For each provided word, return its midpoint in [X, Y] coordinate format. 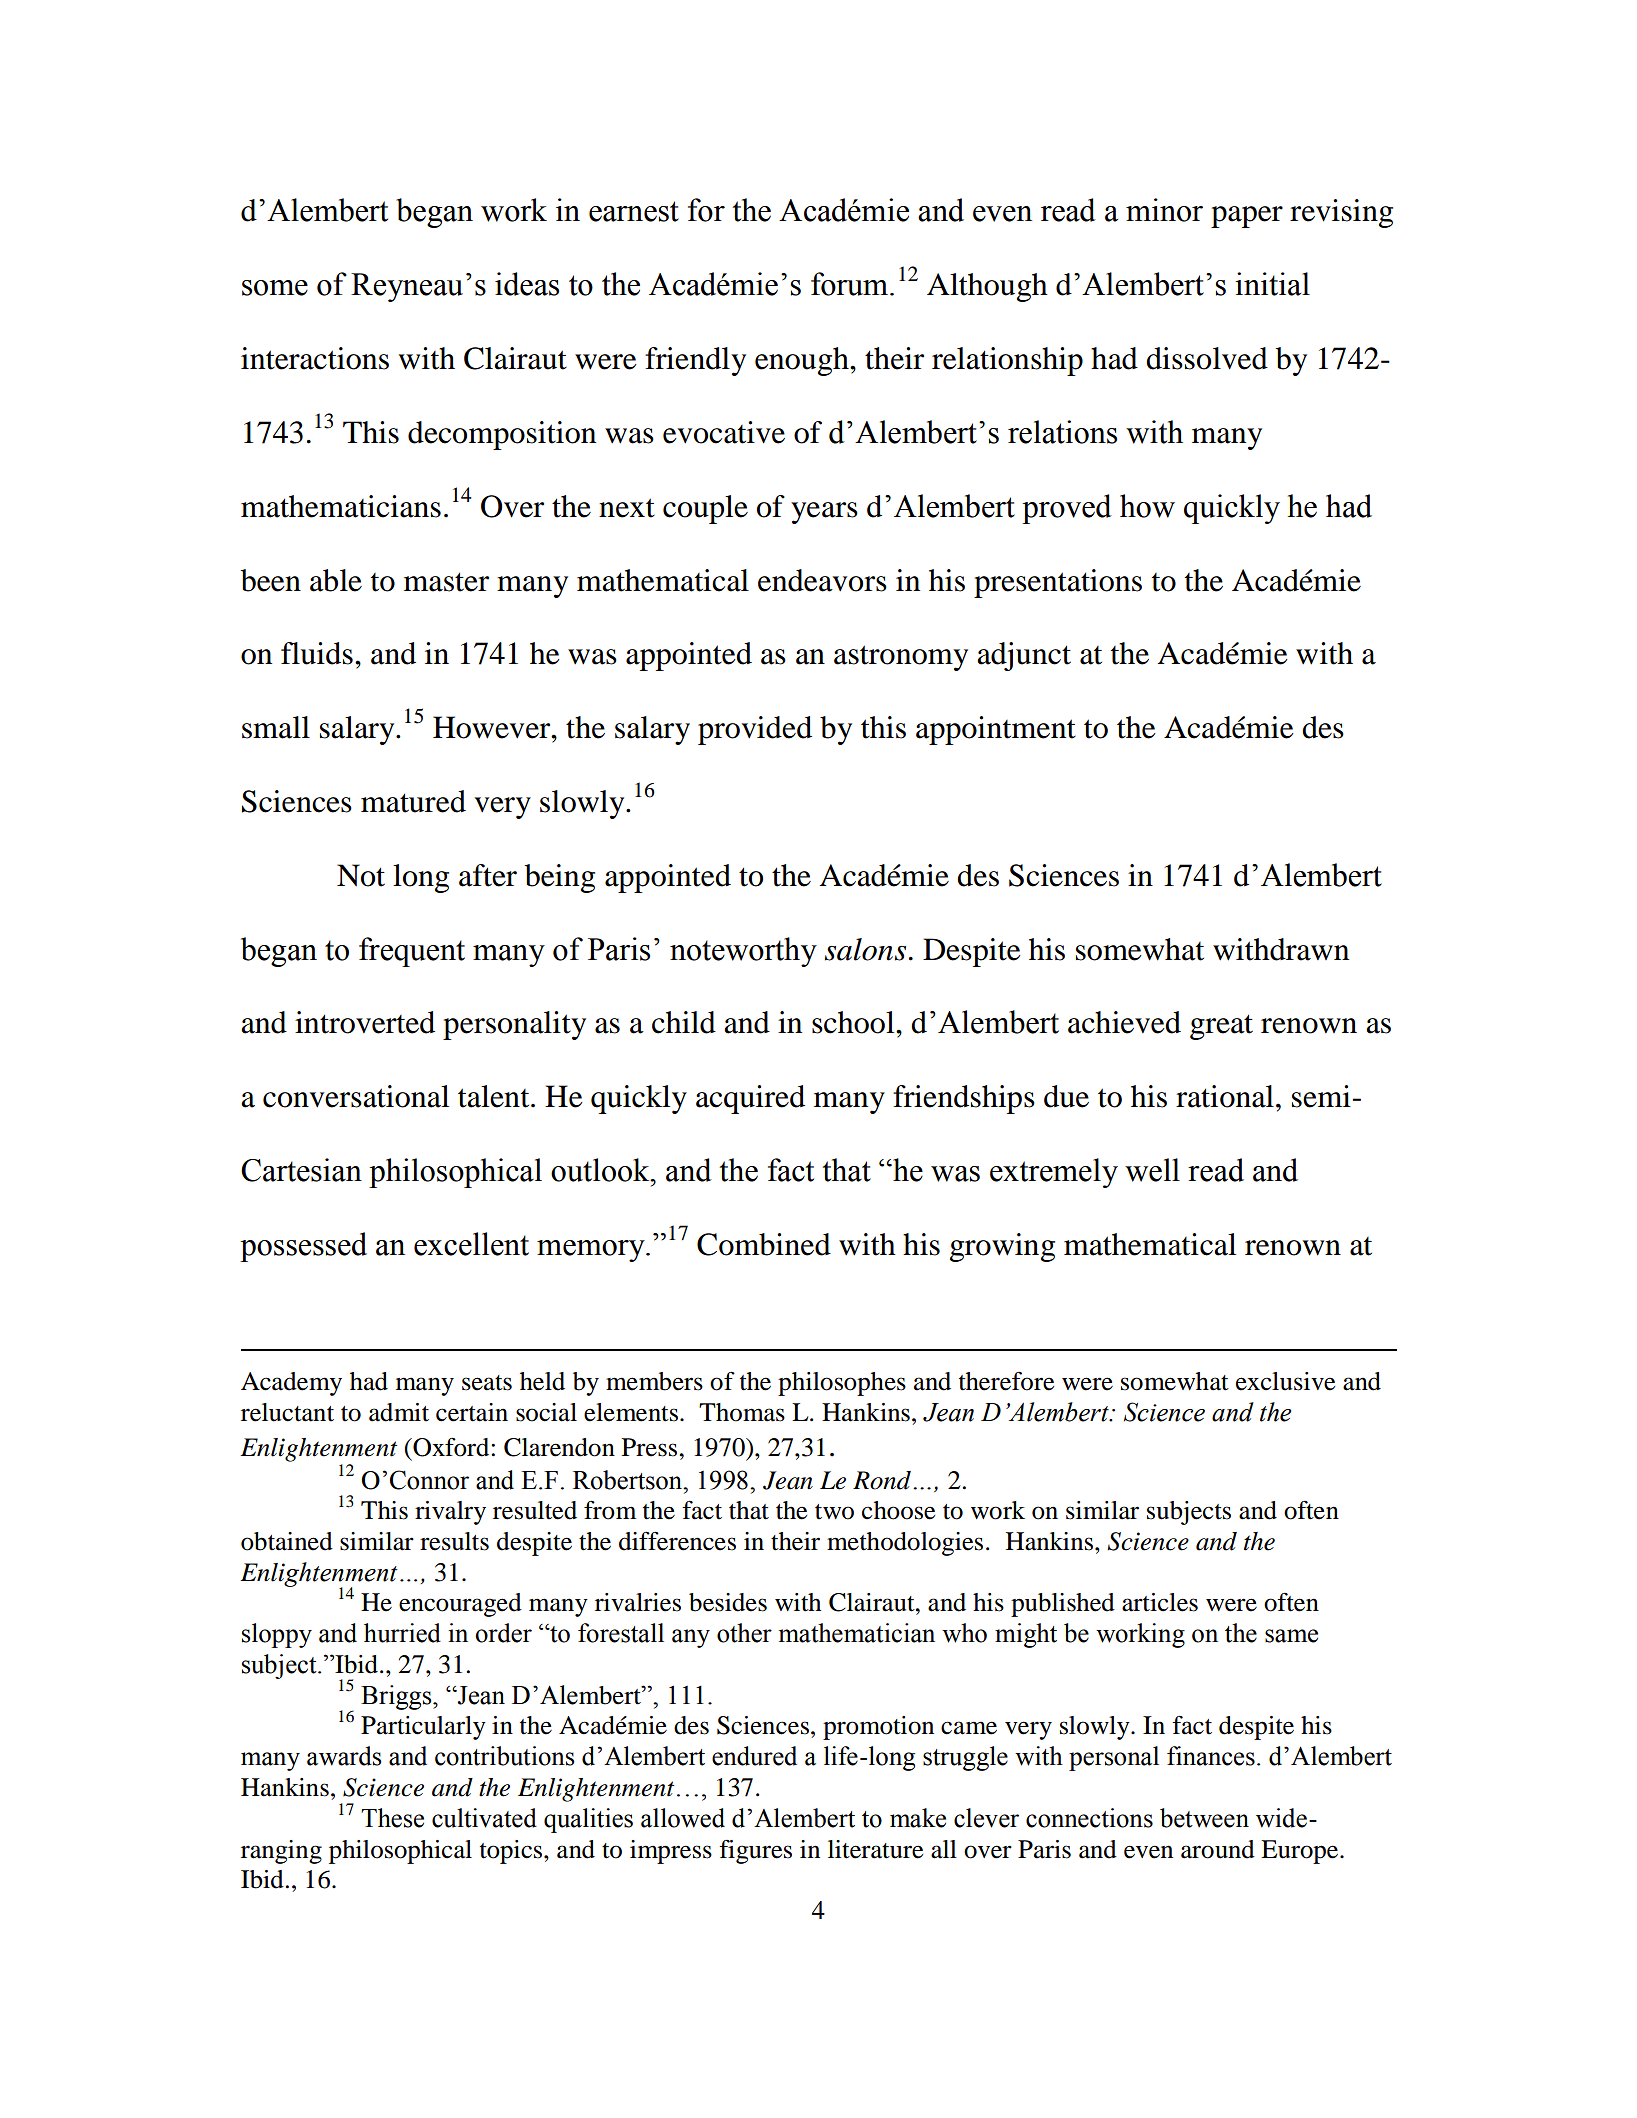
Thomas [742, 1412]
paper [1247, 217]
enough [803, 361]
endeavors [822, 580]
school [854, 1022]
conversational [356, 1096]
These [392, 1818]
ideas [527, 284]
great [1221, 1027]
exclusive [1285, 1381]
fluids [317, 653]
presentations [1058, 583]
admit [399, 1412]
